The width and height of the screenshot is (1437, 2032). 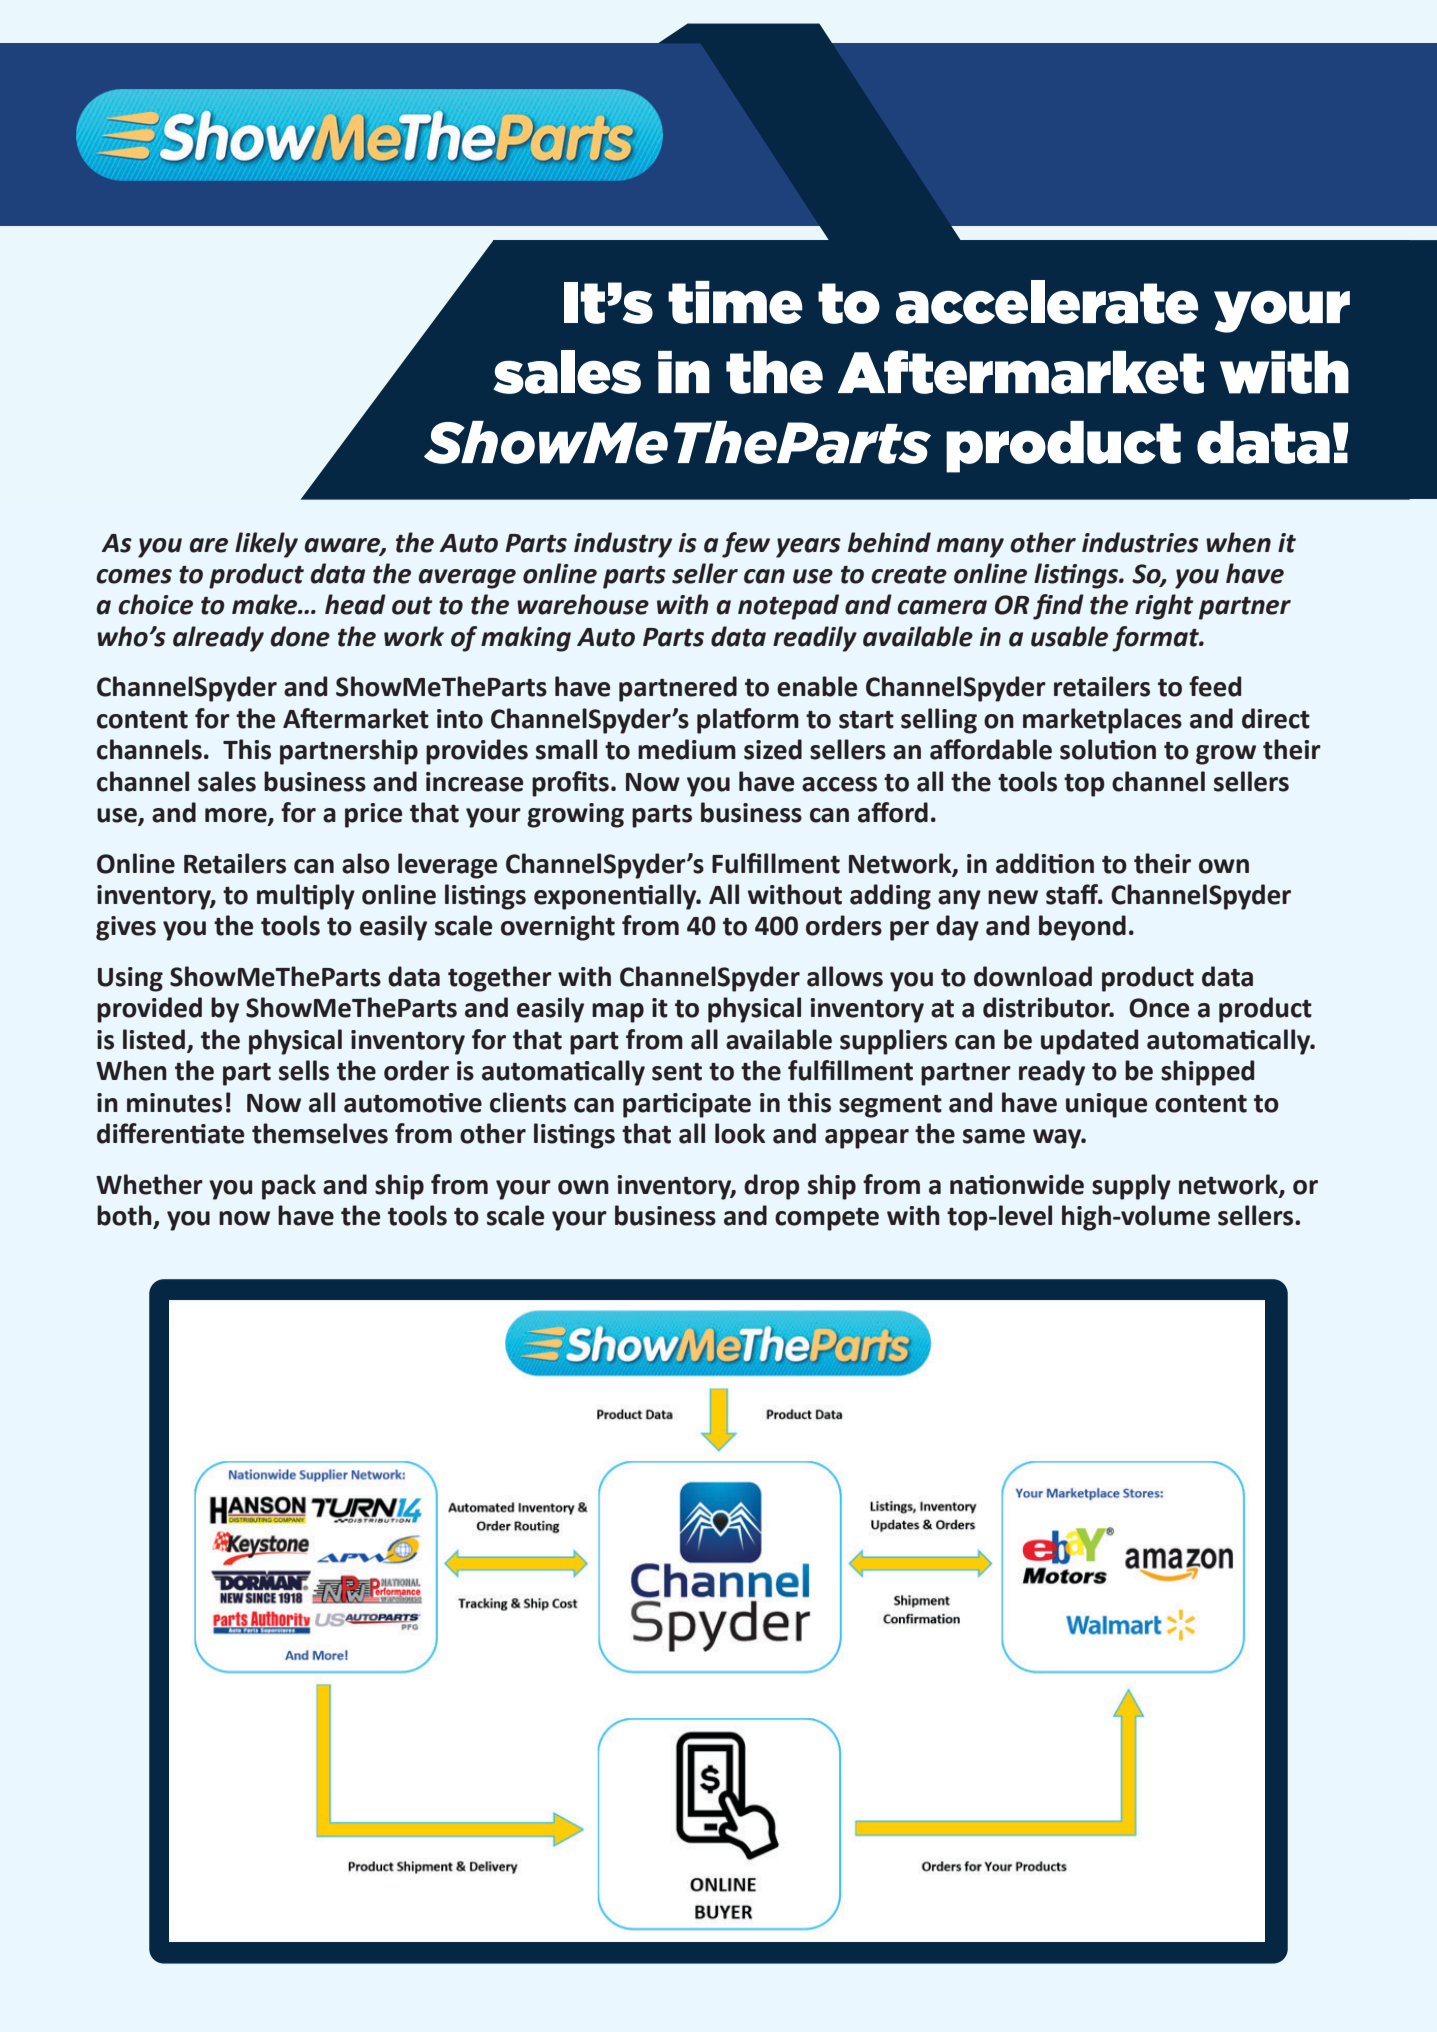 I want to click on provided, so click(x=149, y=1010).
